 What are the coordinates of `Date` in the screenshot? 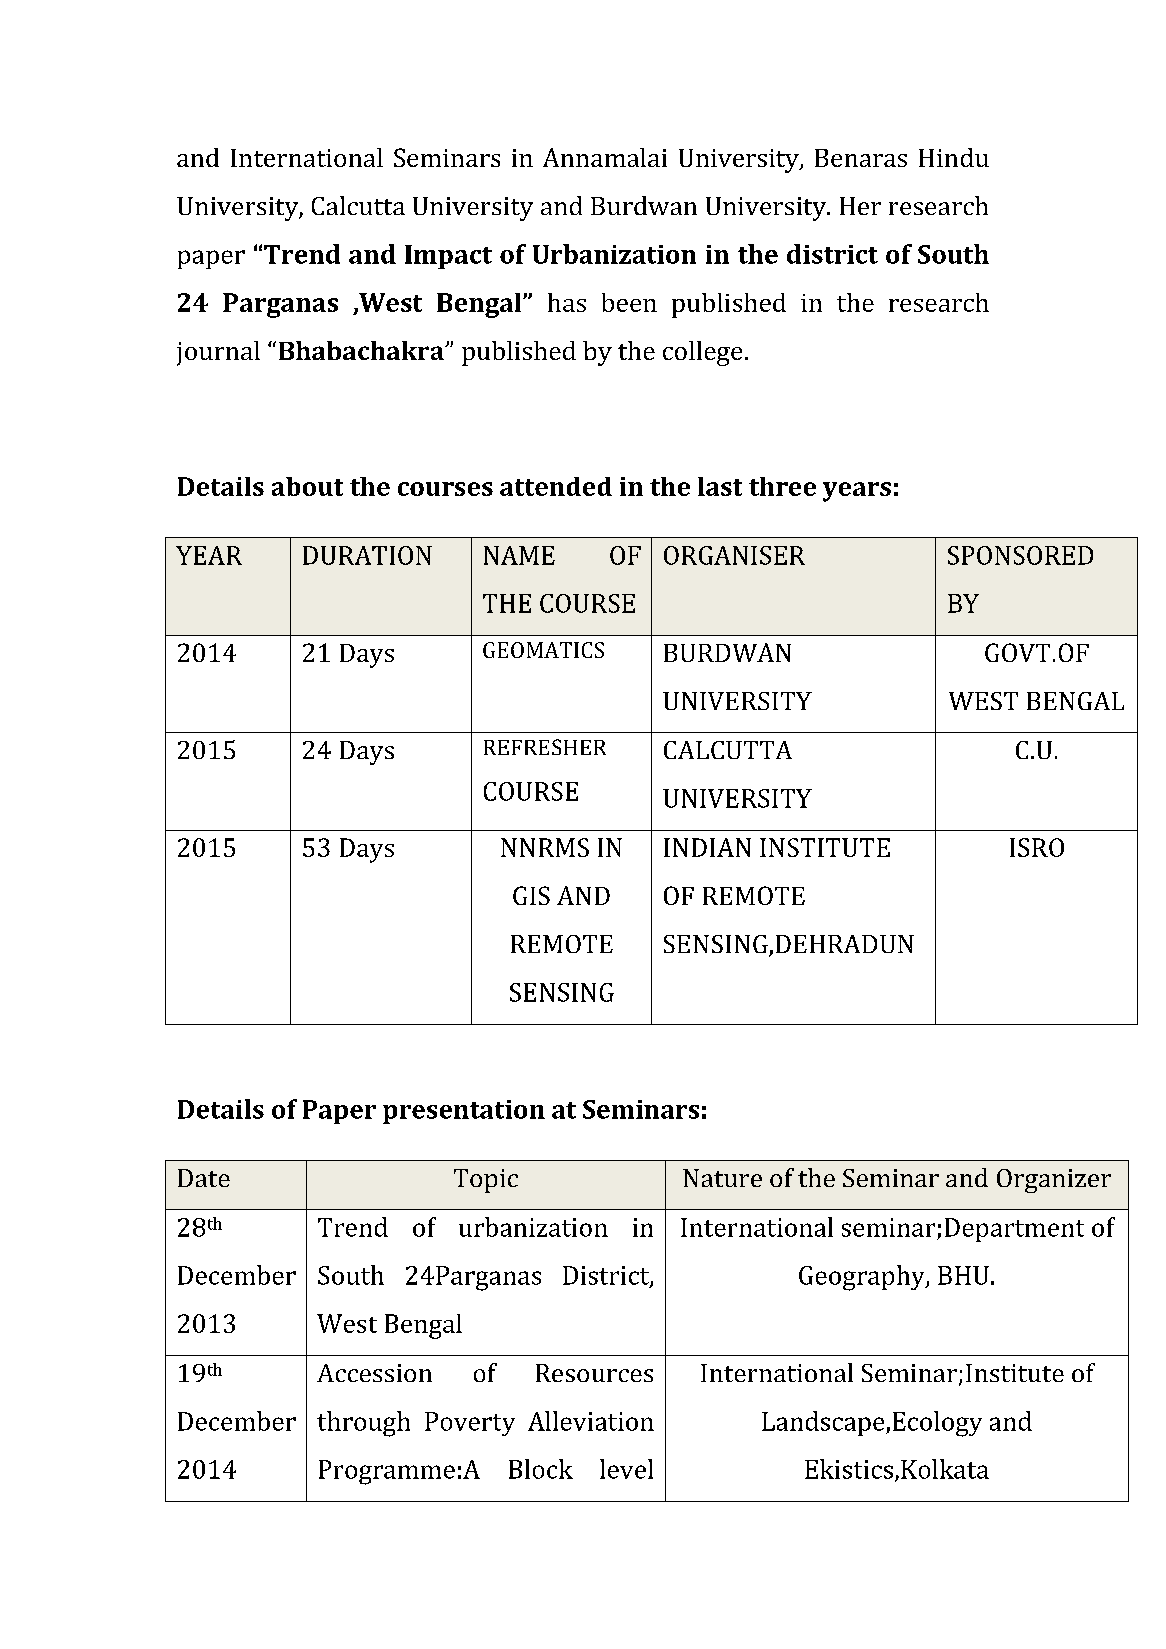 It's located at (204, 1178).
